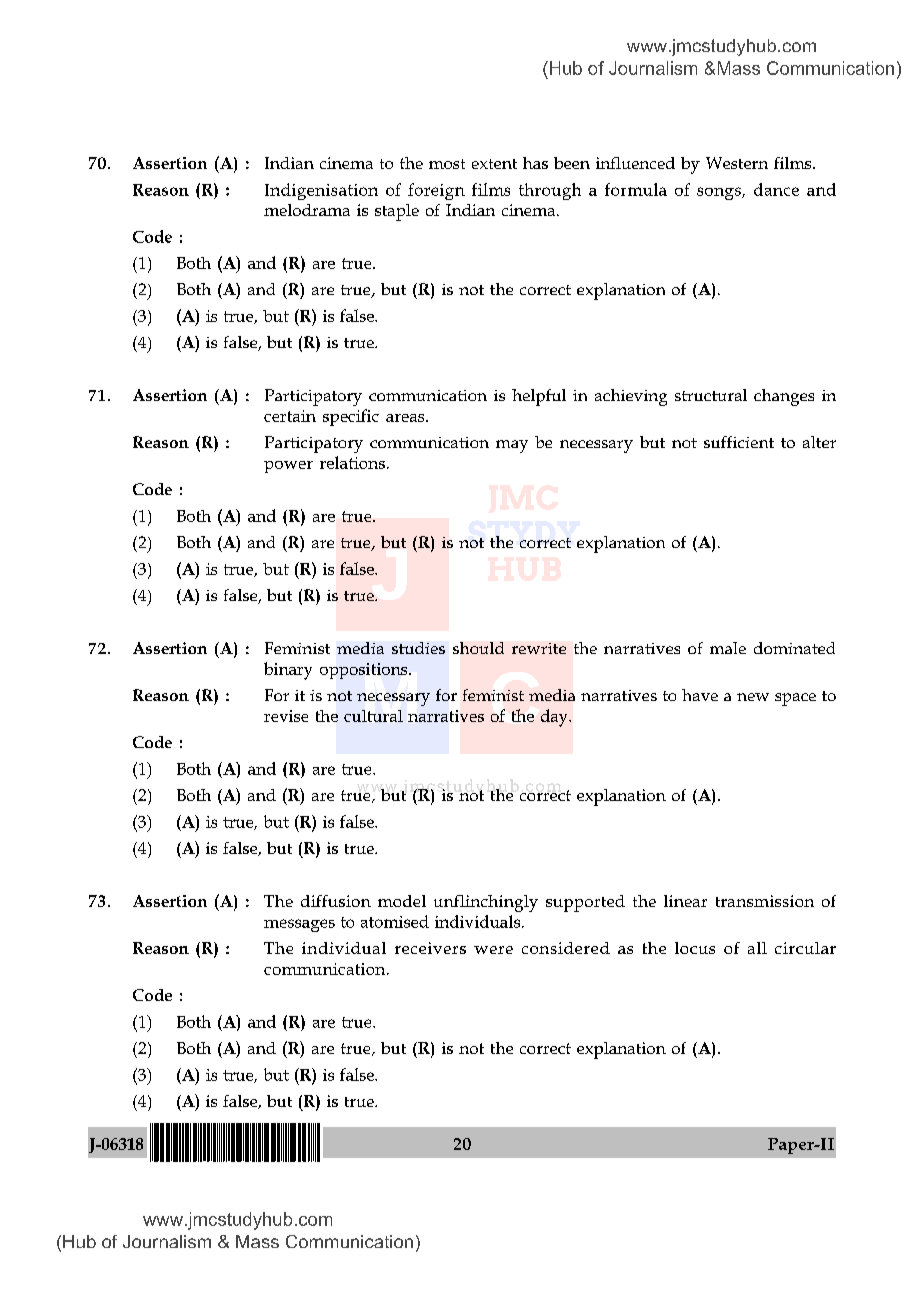 Image resolution: width=924 pixels, height=1308 pixels. Describe the element at coordinates (776, 189) in the document. I see `dance` at that location.
